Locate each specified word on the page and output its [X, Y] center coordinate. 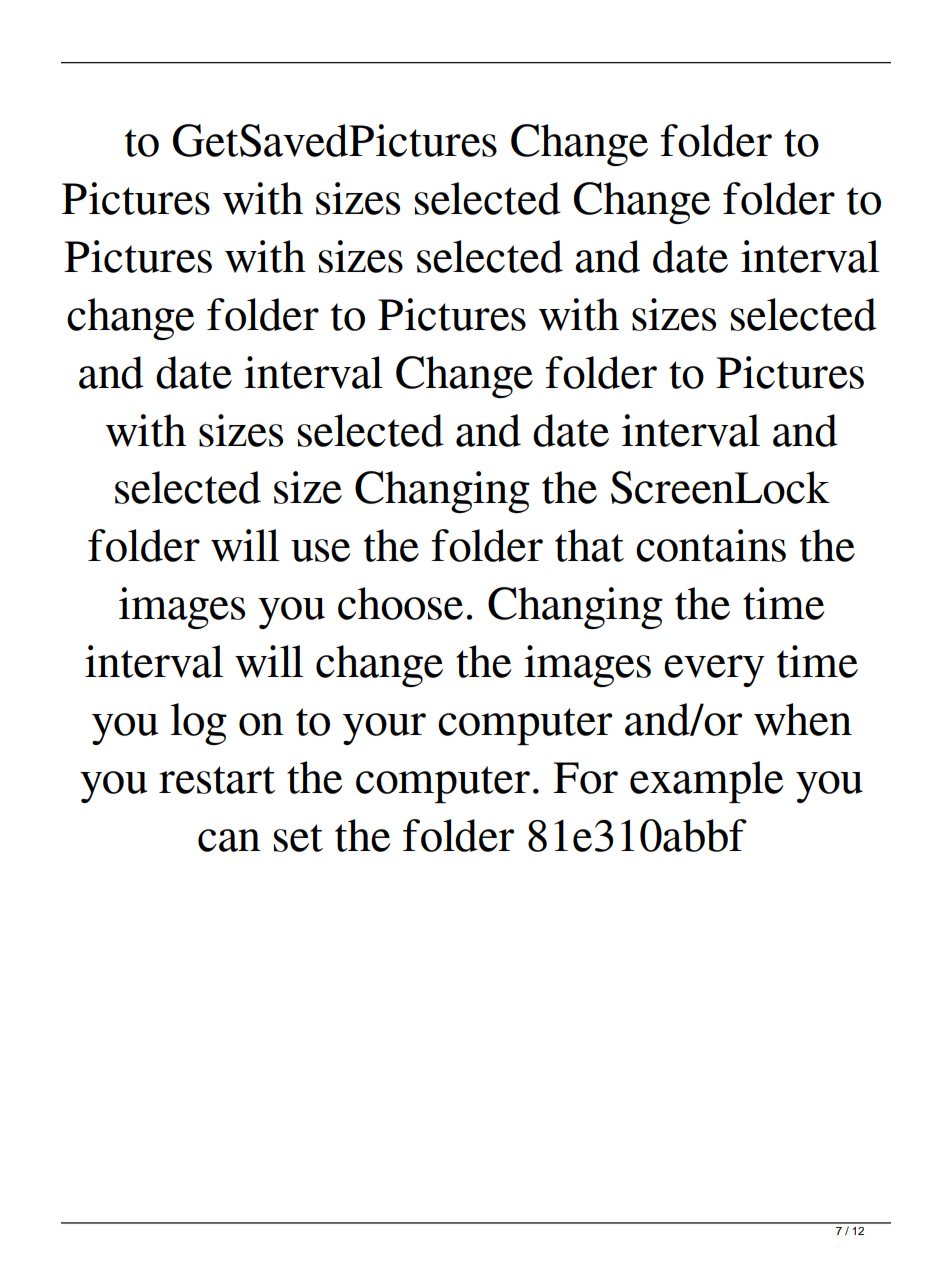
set [298, 838]
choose [400, 603]
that [589, 545]
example [706, 782]
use [320, 550]
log [198, 724]
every [714, 671]
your [384, 729]
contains [711, 545]
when [803, 719]
